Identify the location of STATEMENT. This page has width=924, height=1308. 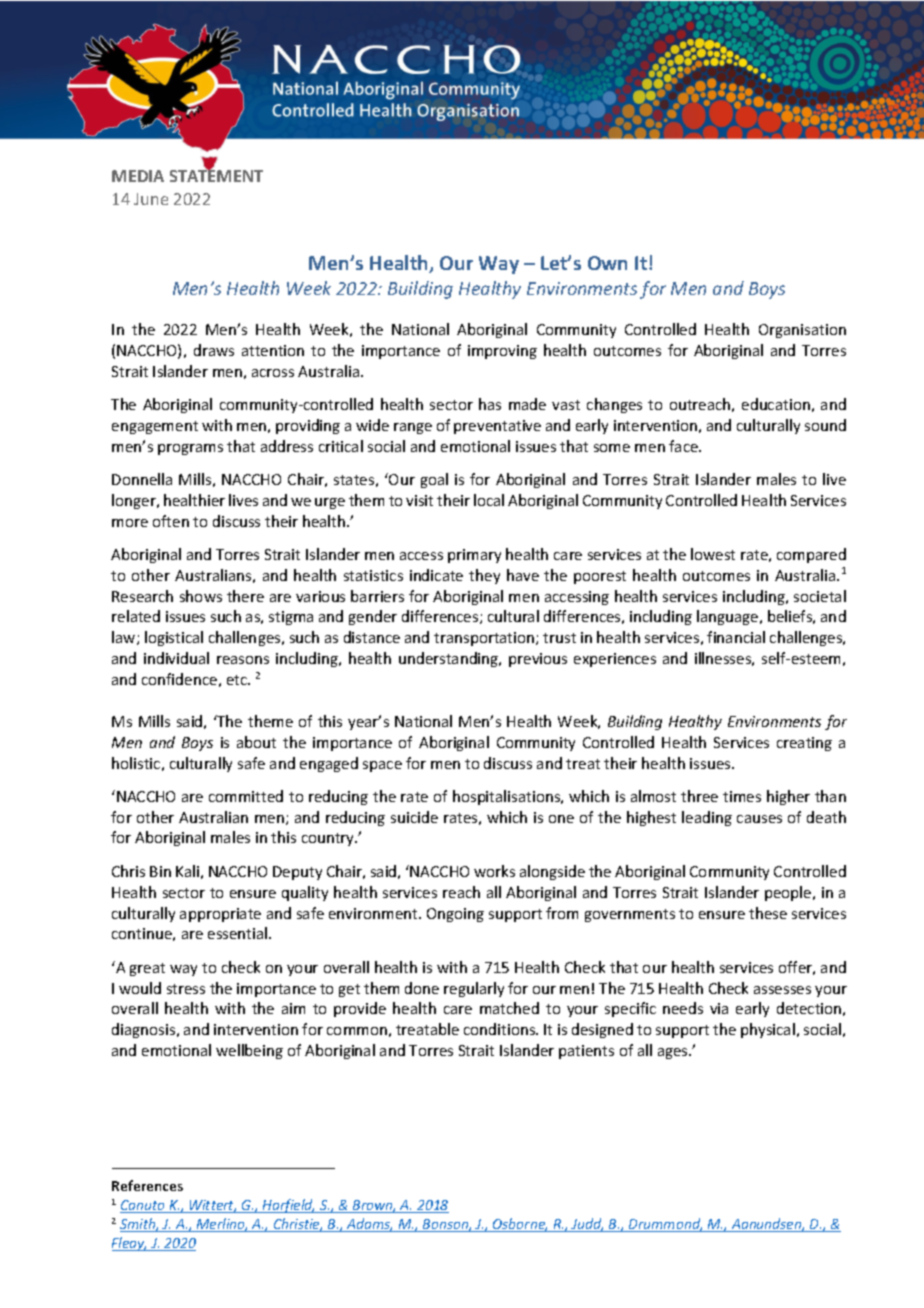
(216, 175).
